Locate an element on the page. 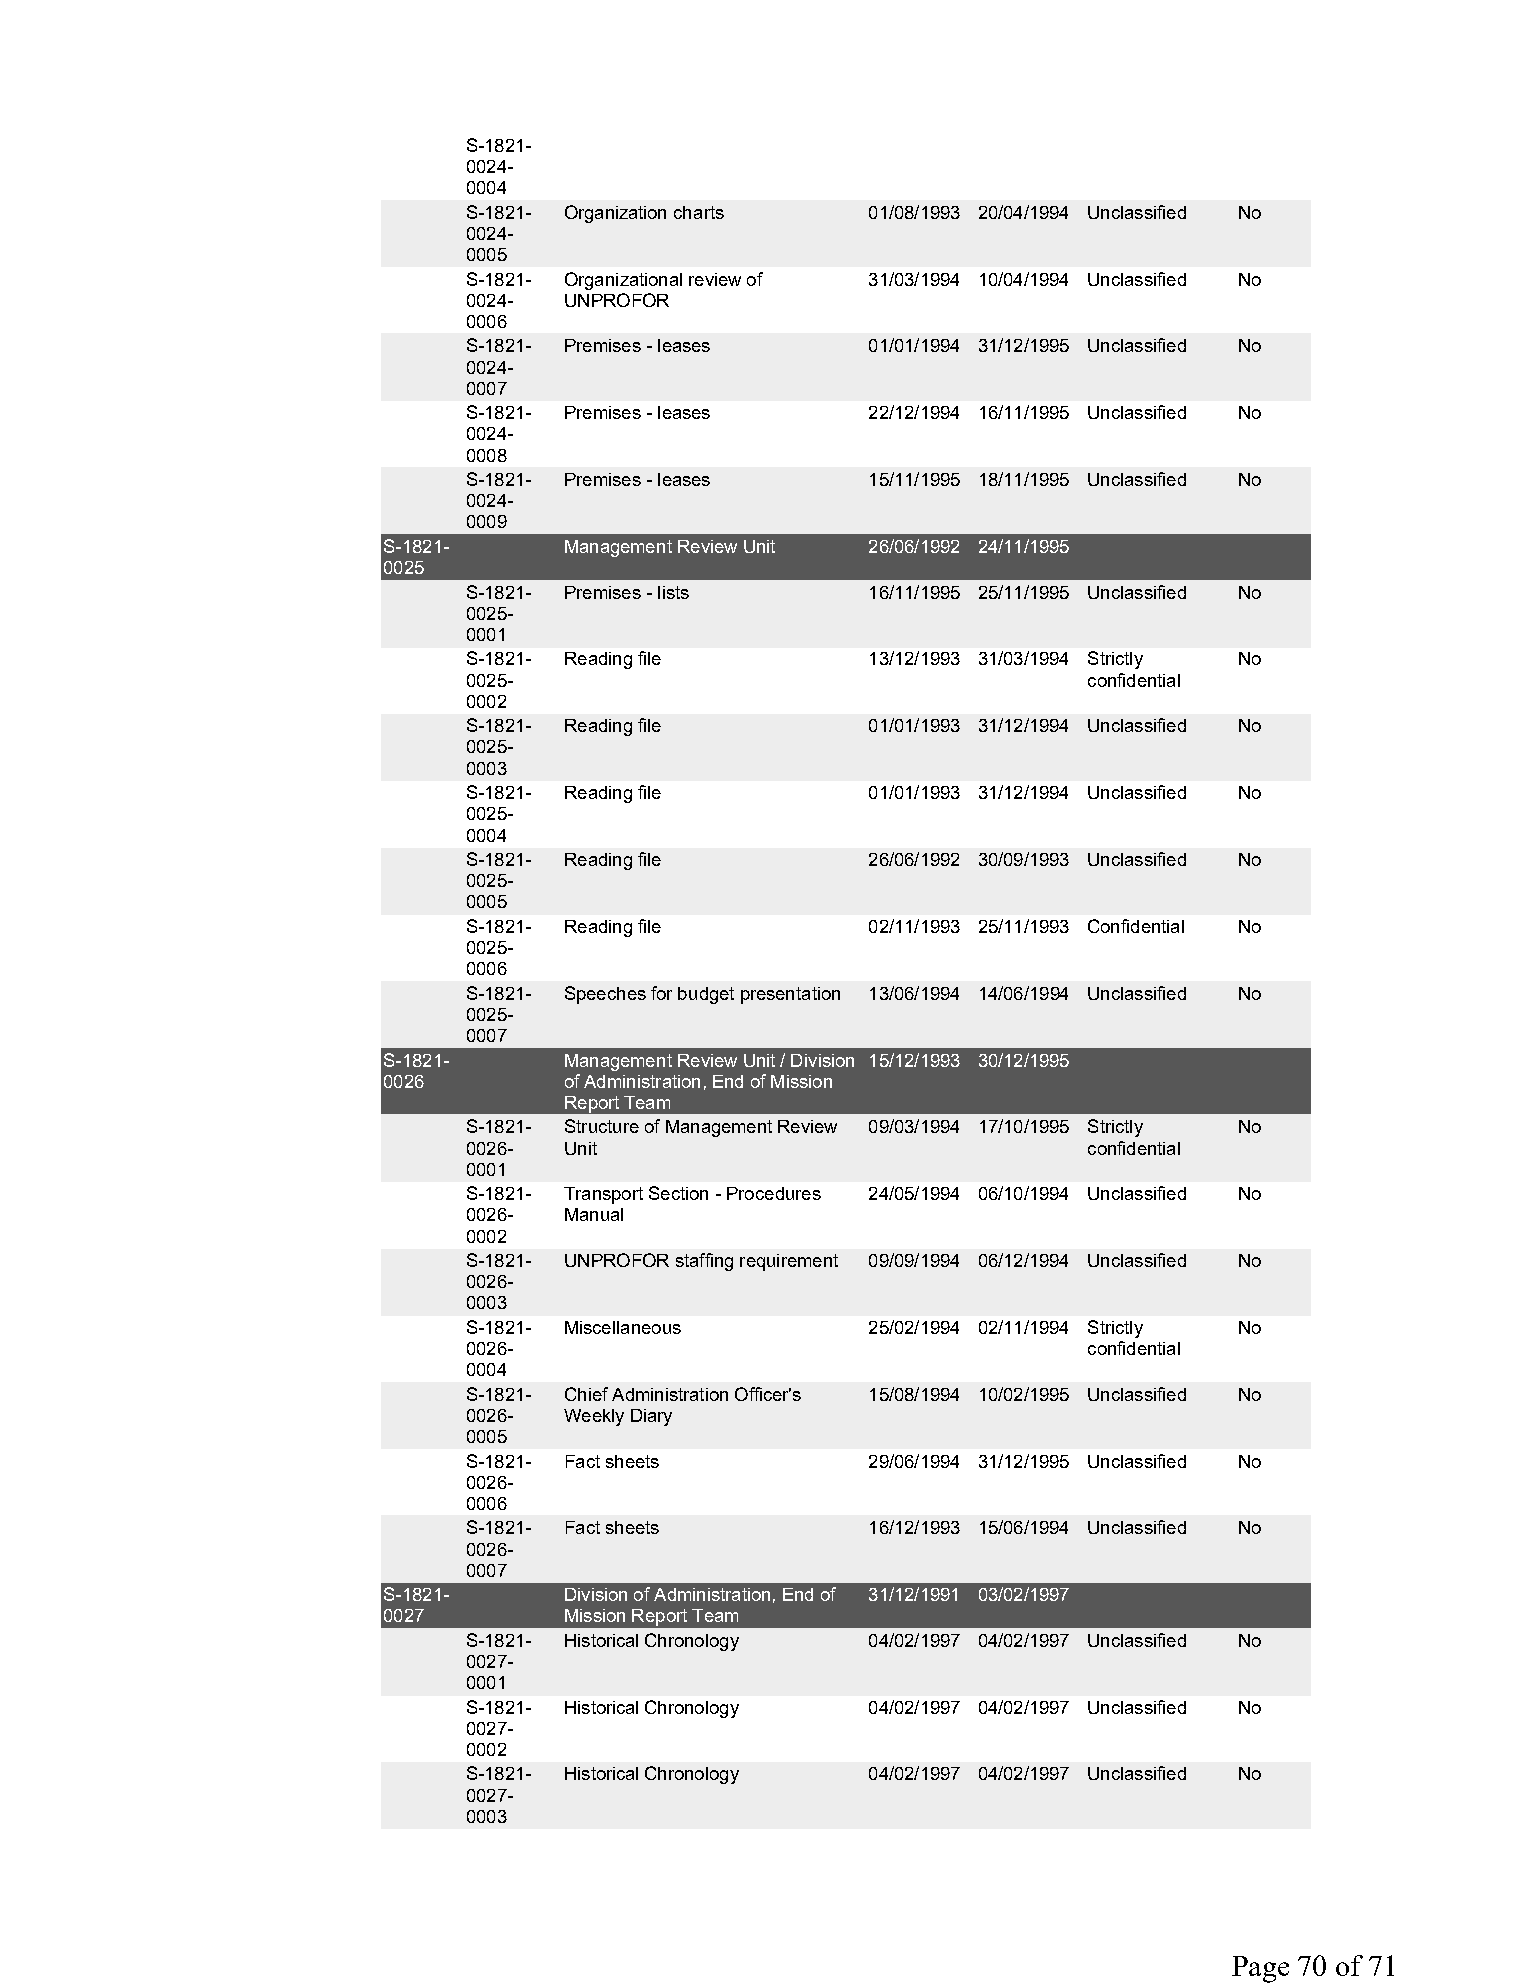 The width and height of the page is (1533, 1984). Diary is located at coordinates (651, 1417).
